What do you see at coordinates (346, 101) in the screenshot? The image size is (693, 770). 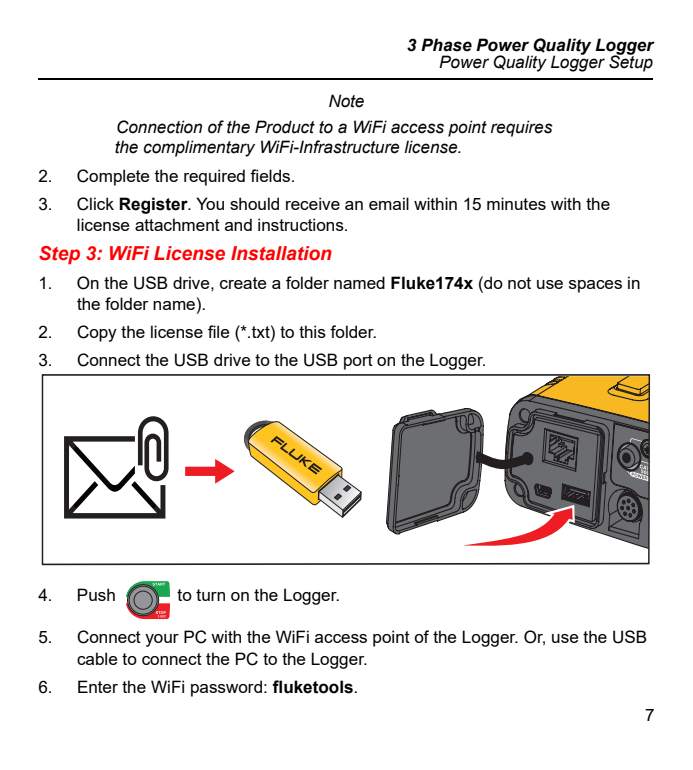 I see `Note` at bounding box center [346, 101].
